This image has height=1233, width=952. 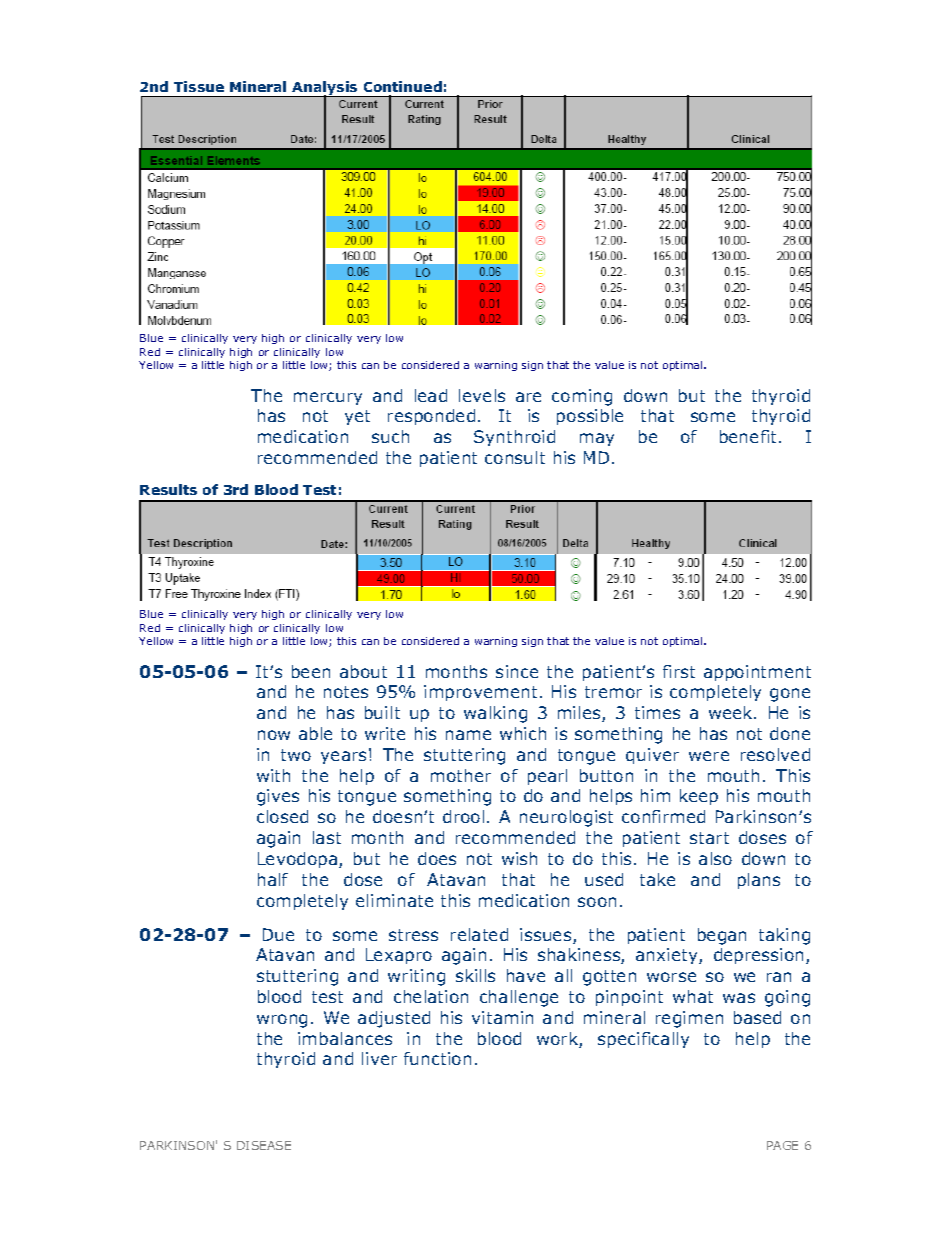 I want to click on function, so click(x=437, y=1058).
